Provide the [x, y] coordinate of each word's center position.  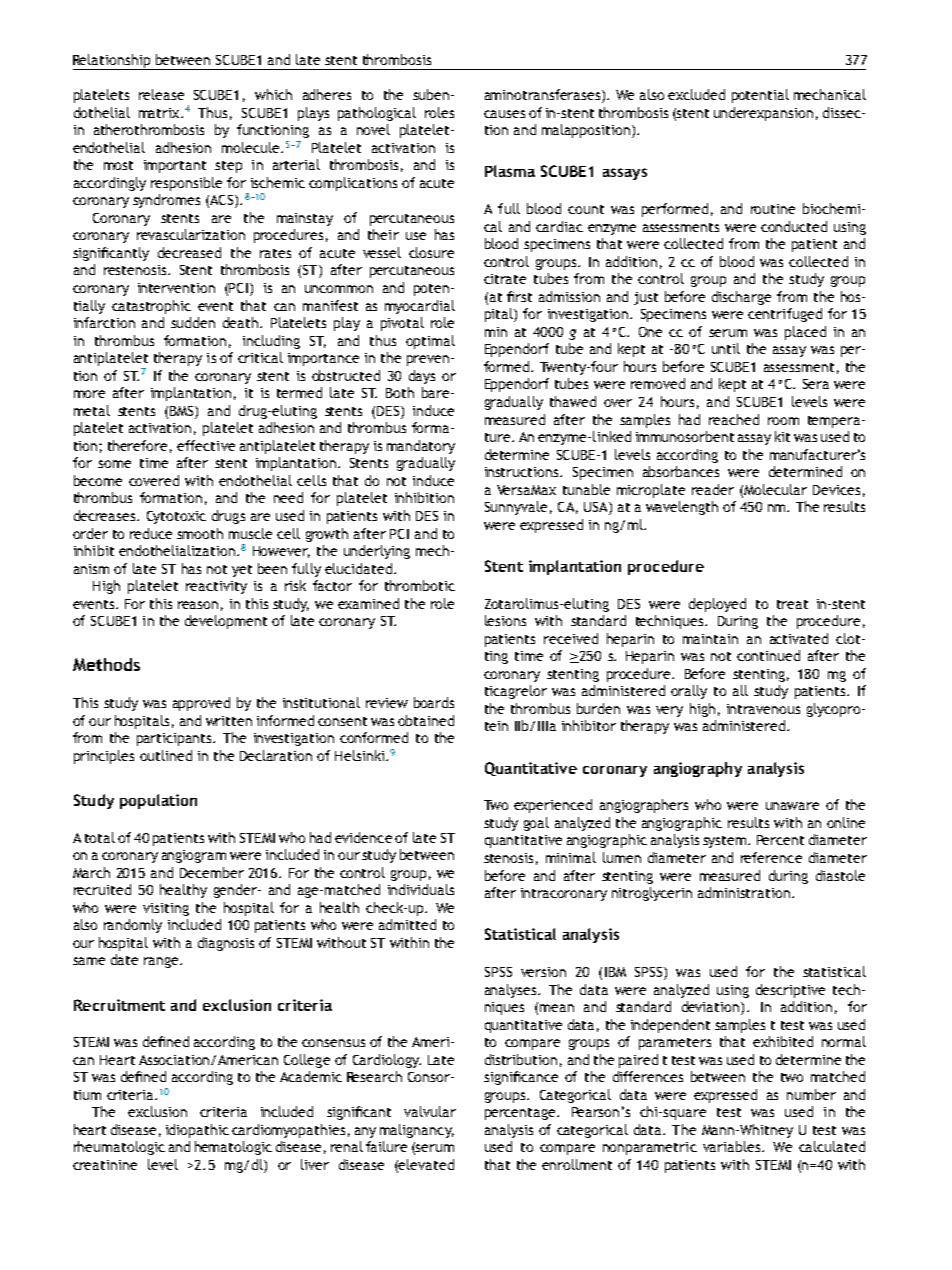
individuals [421, 889]
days [422, 377]
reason [198, 605]
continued [768, 655]
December [212, 872]
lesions [505, 620]
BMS [183, 411]
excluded [696, 94]
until [726, 348]
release [161, 94]
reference [771, 857]
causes [504, 114]
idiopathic [197, 1131]
